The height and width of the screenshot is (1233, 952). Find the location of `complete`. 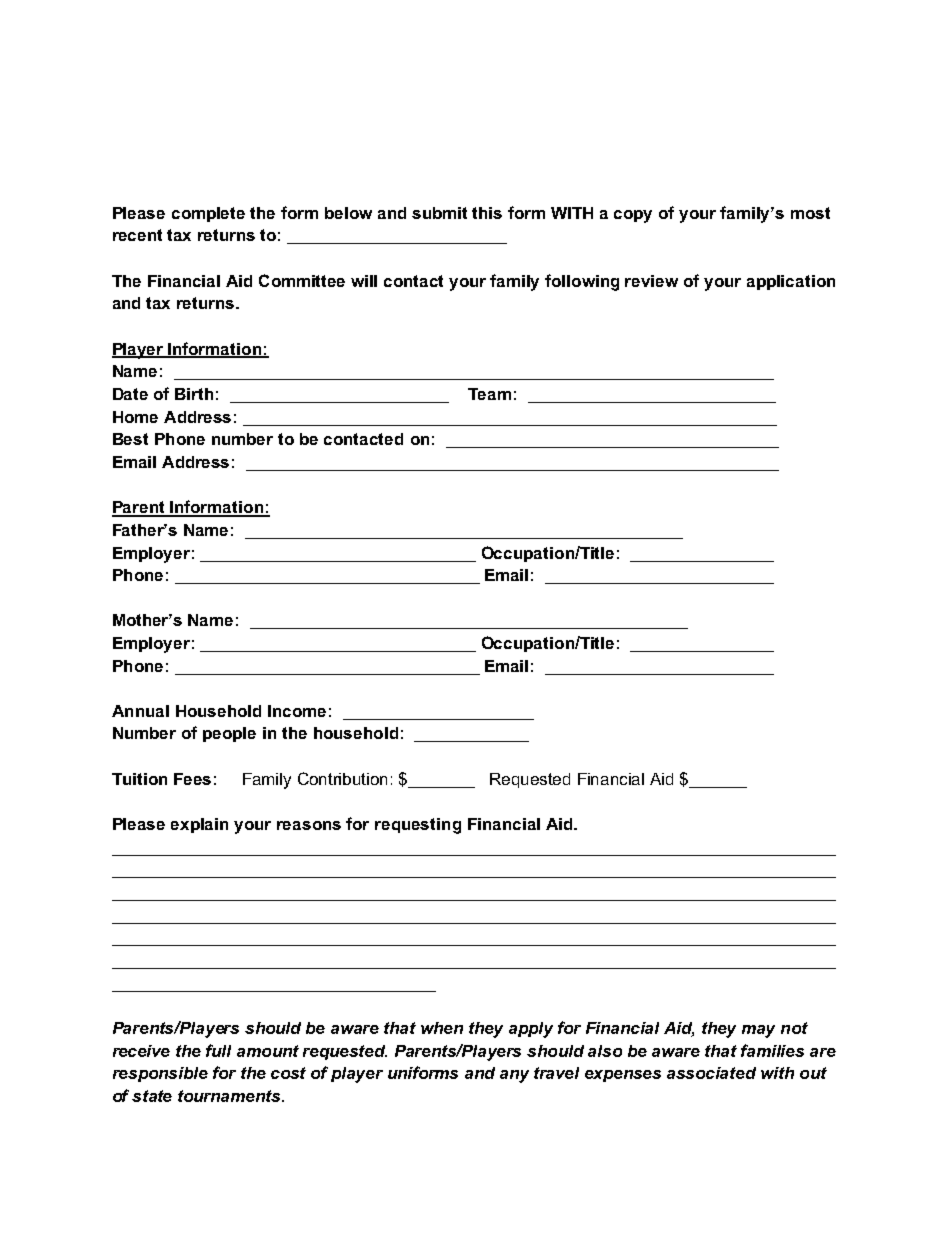

complete is located at coordinates (208, 214).
